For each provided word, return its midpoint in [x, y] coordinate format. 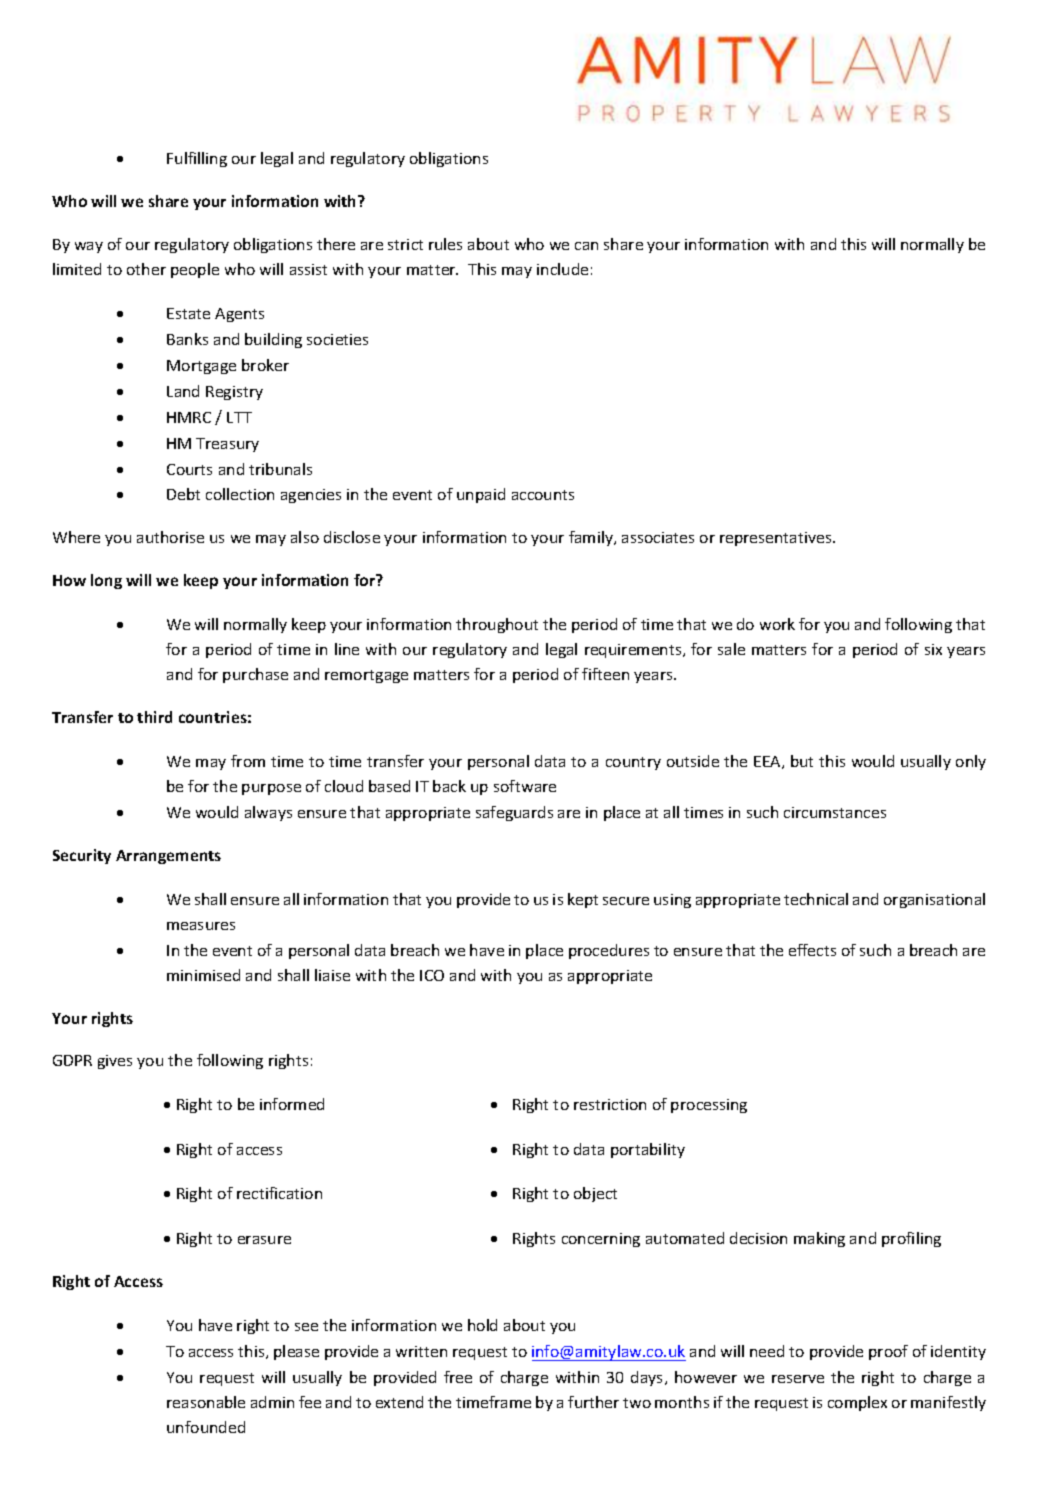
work [777, 624]
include [562, 269]
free [458, 1377]
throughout [497, 625]
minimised [203, 975]
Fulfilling [197, 159]
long [106, 581]
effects [812, 950]
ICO [432, 975]
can [586, 246]
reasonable [206, 1402]
